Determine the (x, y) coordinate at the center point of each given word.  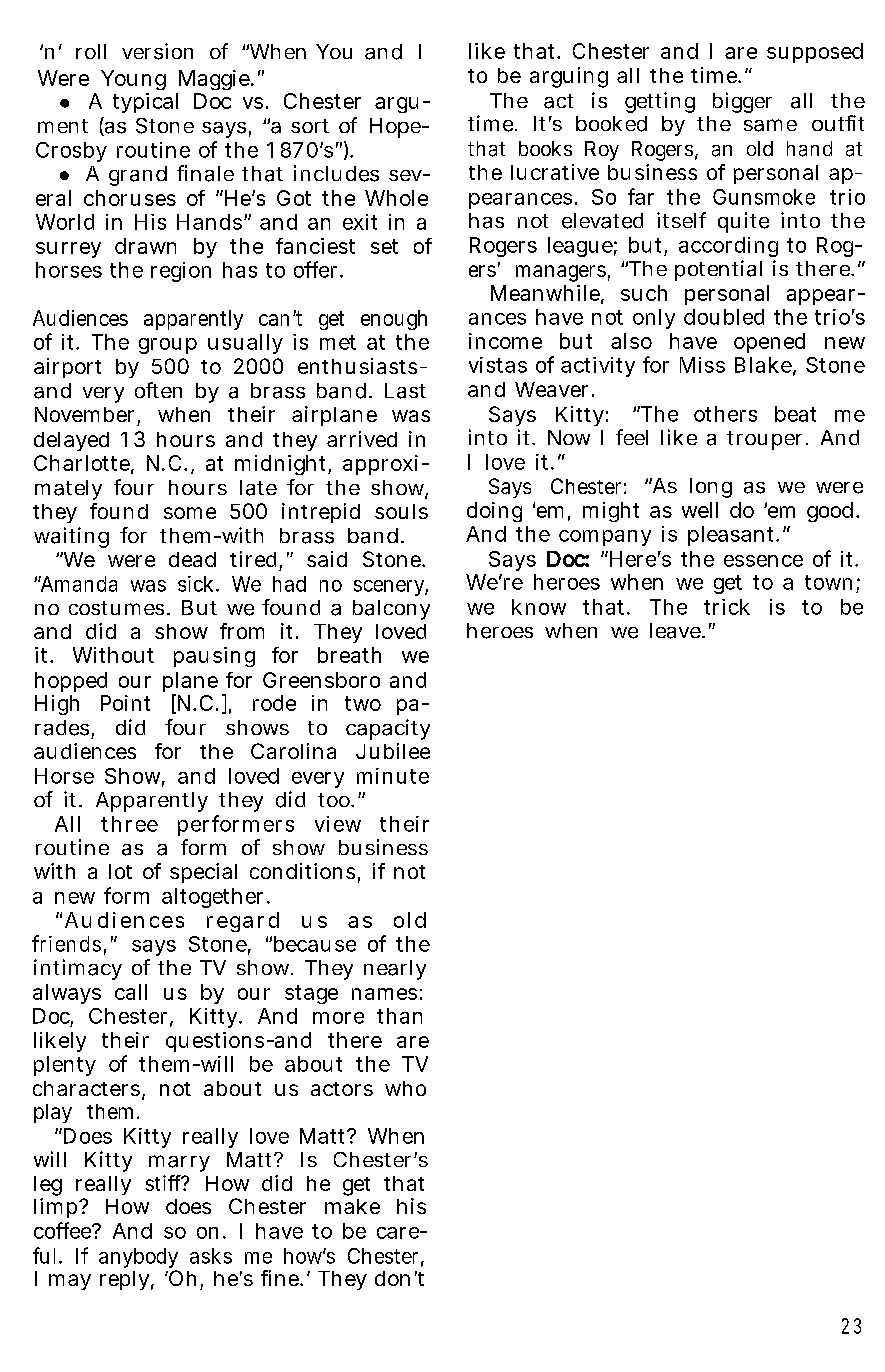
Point (125, 703)
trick (727, 607)
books (545, 148)
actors (342, 1089)
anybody (138, 1259)
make (352, 1206)
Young (133, 82)
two (363, 703)
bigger (742, 102)
